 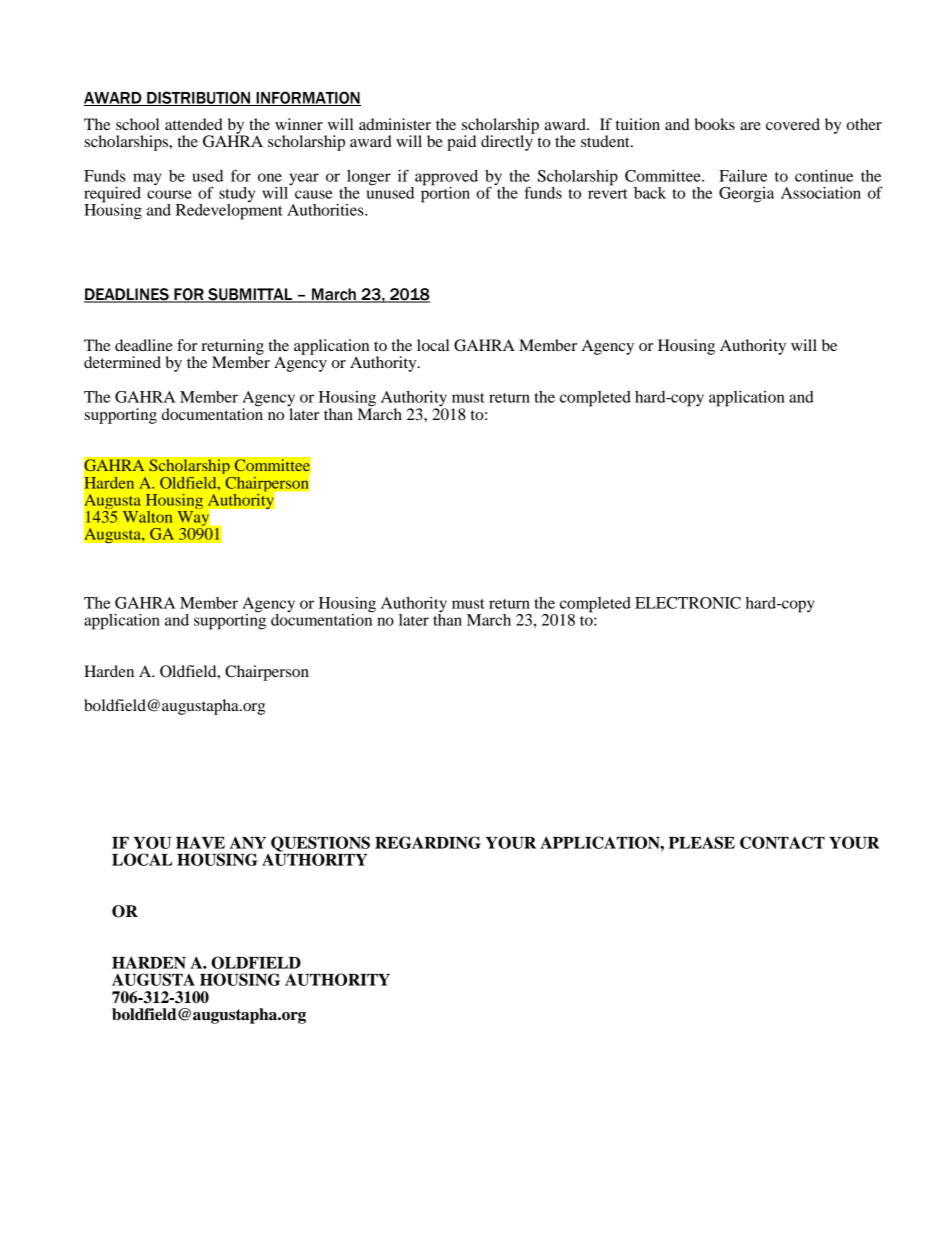 I want to click on CONTACT, so click(x=782, y=842).
